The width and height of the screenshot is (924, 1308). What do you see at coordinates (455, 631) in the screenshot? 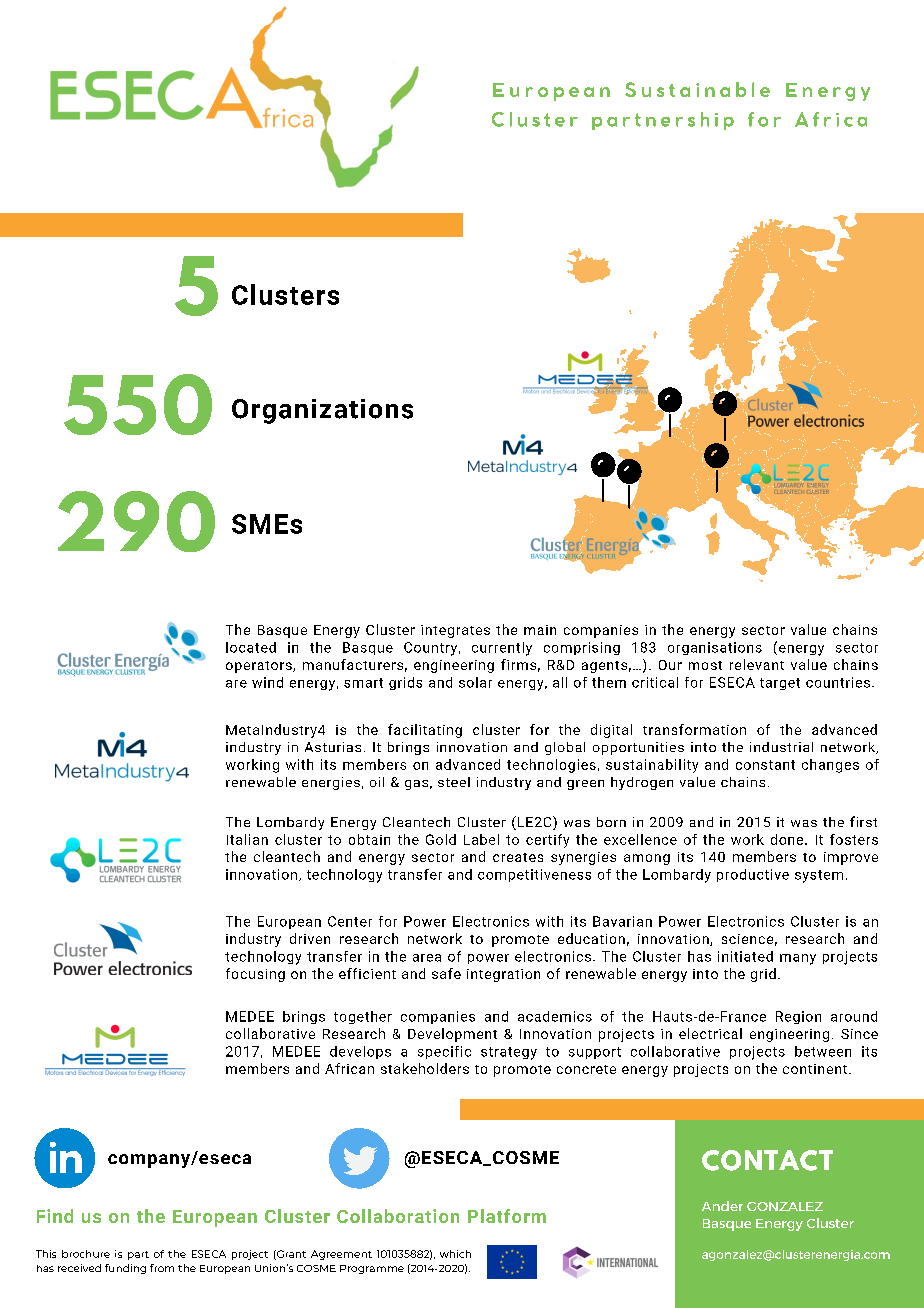
I see `integrates` at bounding box center [455, 631].
